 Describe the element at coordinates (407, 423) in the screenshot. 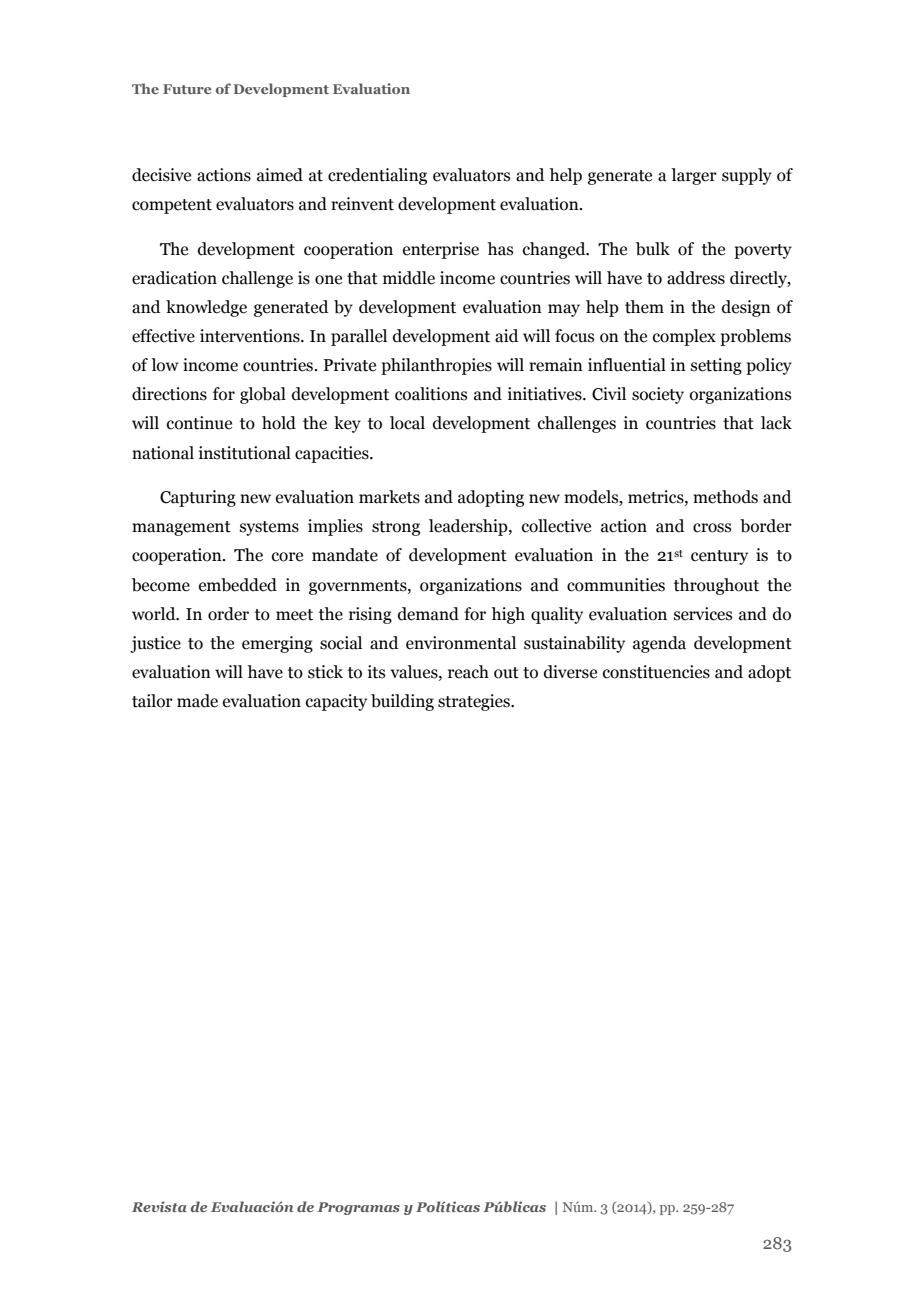

I see `local` at that location.
